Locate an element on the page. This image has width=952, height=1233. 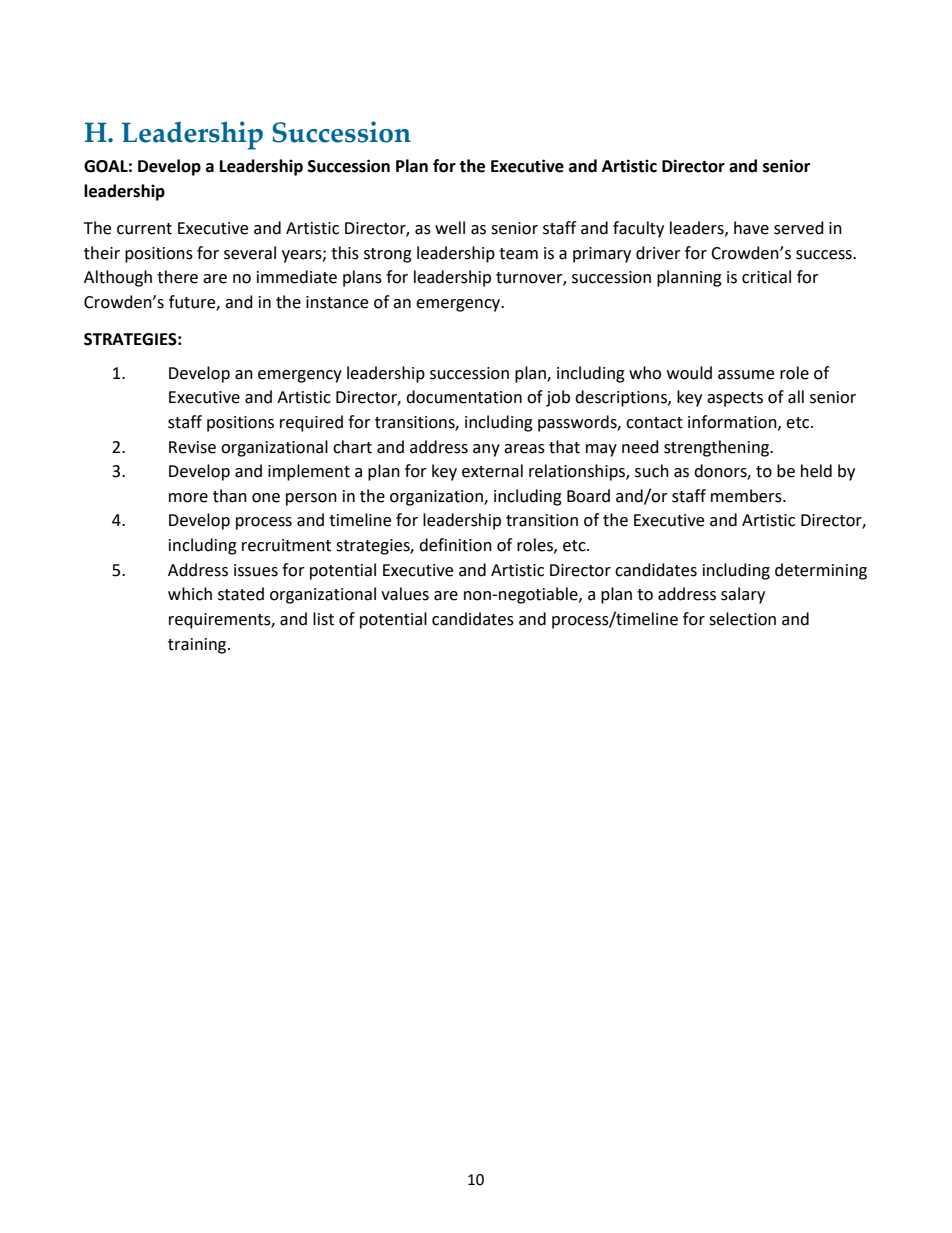
members is located at coordinates (747, 496).
